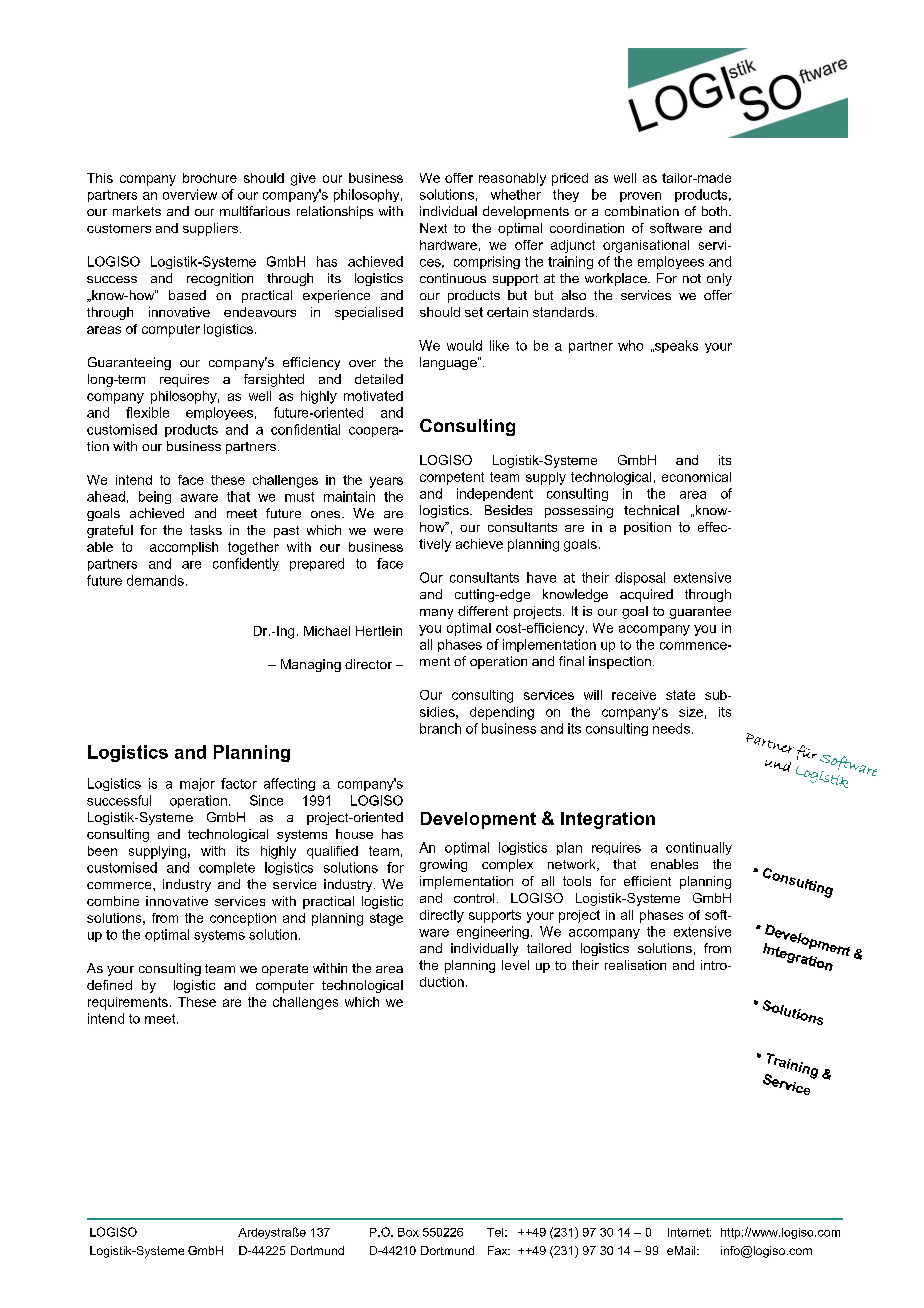 This screenshot has width=924, height=1308. What do you see at coordinates (499, 1250) in the screenshot?
I see `Fax` at bounding box center [499, 1250].
